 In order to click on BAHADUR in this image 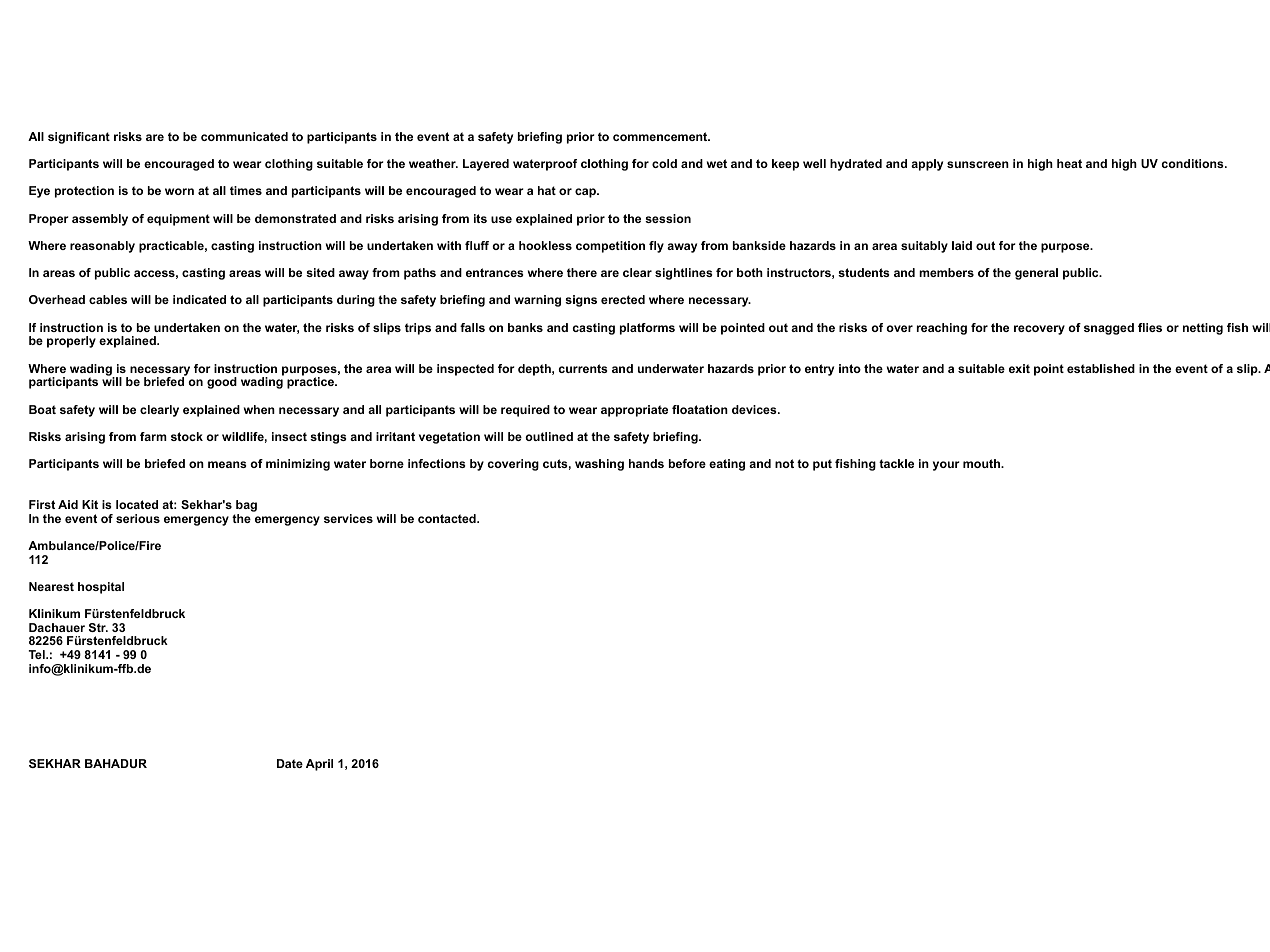, I will do `click(116, 763)`.
